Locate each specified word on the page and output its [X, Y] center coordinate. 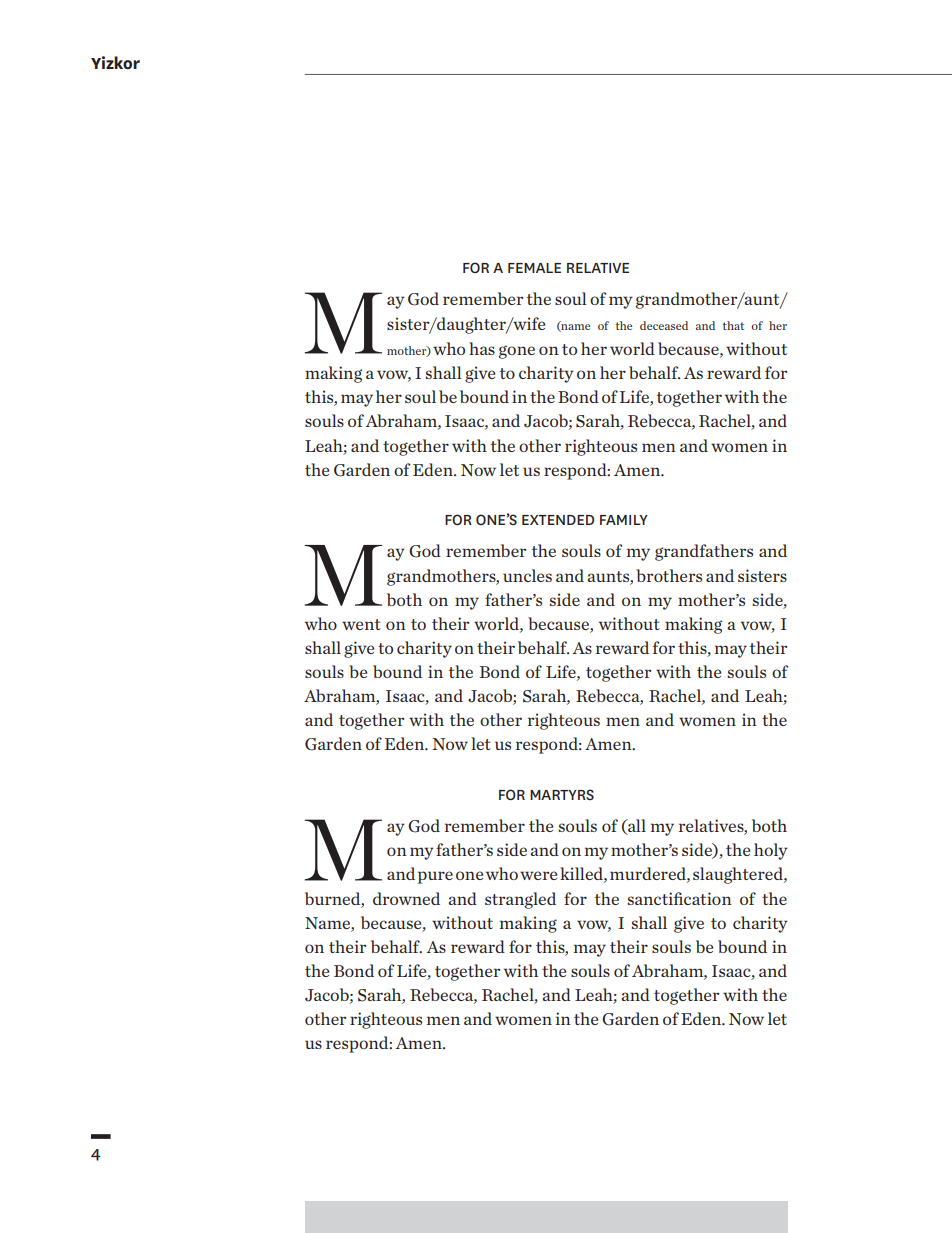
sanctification [680, 898]
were [538, 875]
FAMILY [624, 520]
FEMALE [534, 268]
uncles [527, 575]
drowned [406, 898]
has [482, 348]
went [361, 624]
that [733, 325]
